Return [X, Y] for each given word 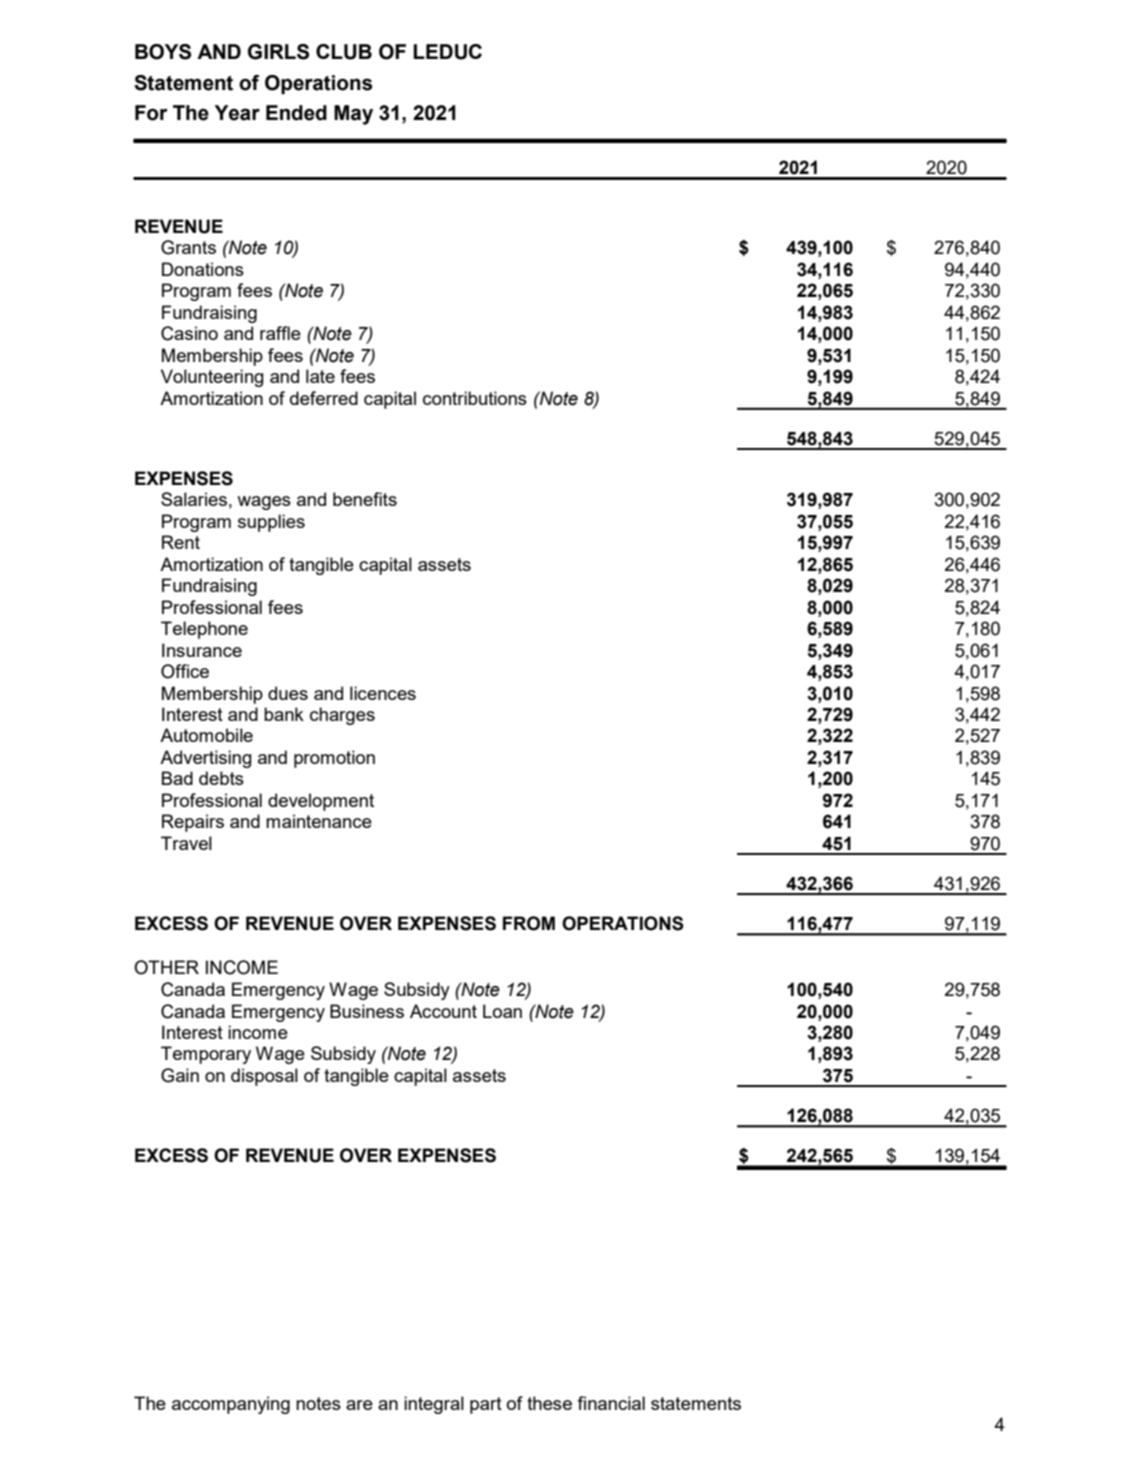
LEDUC [447, 52]
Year [237, 113]
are [359, 1405]
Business [367, 1011]
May [353, 115]
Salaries [194, 499]
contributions [475, 398]
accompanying [231, 1405]
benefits [365, 499]
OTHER [166, 967]
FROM [529, 923]
